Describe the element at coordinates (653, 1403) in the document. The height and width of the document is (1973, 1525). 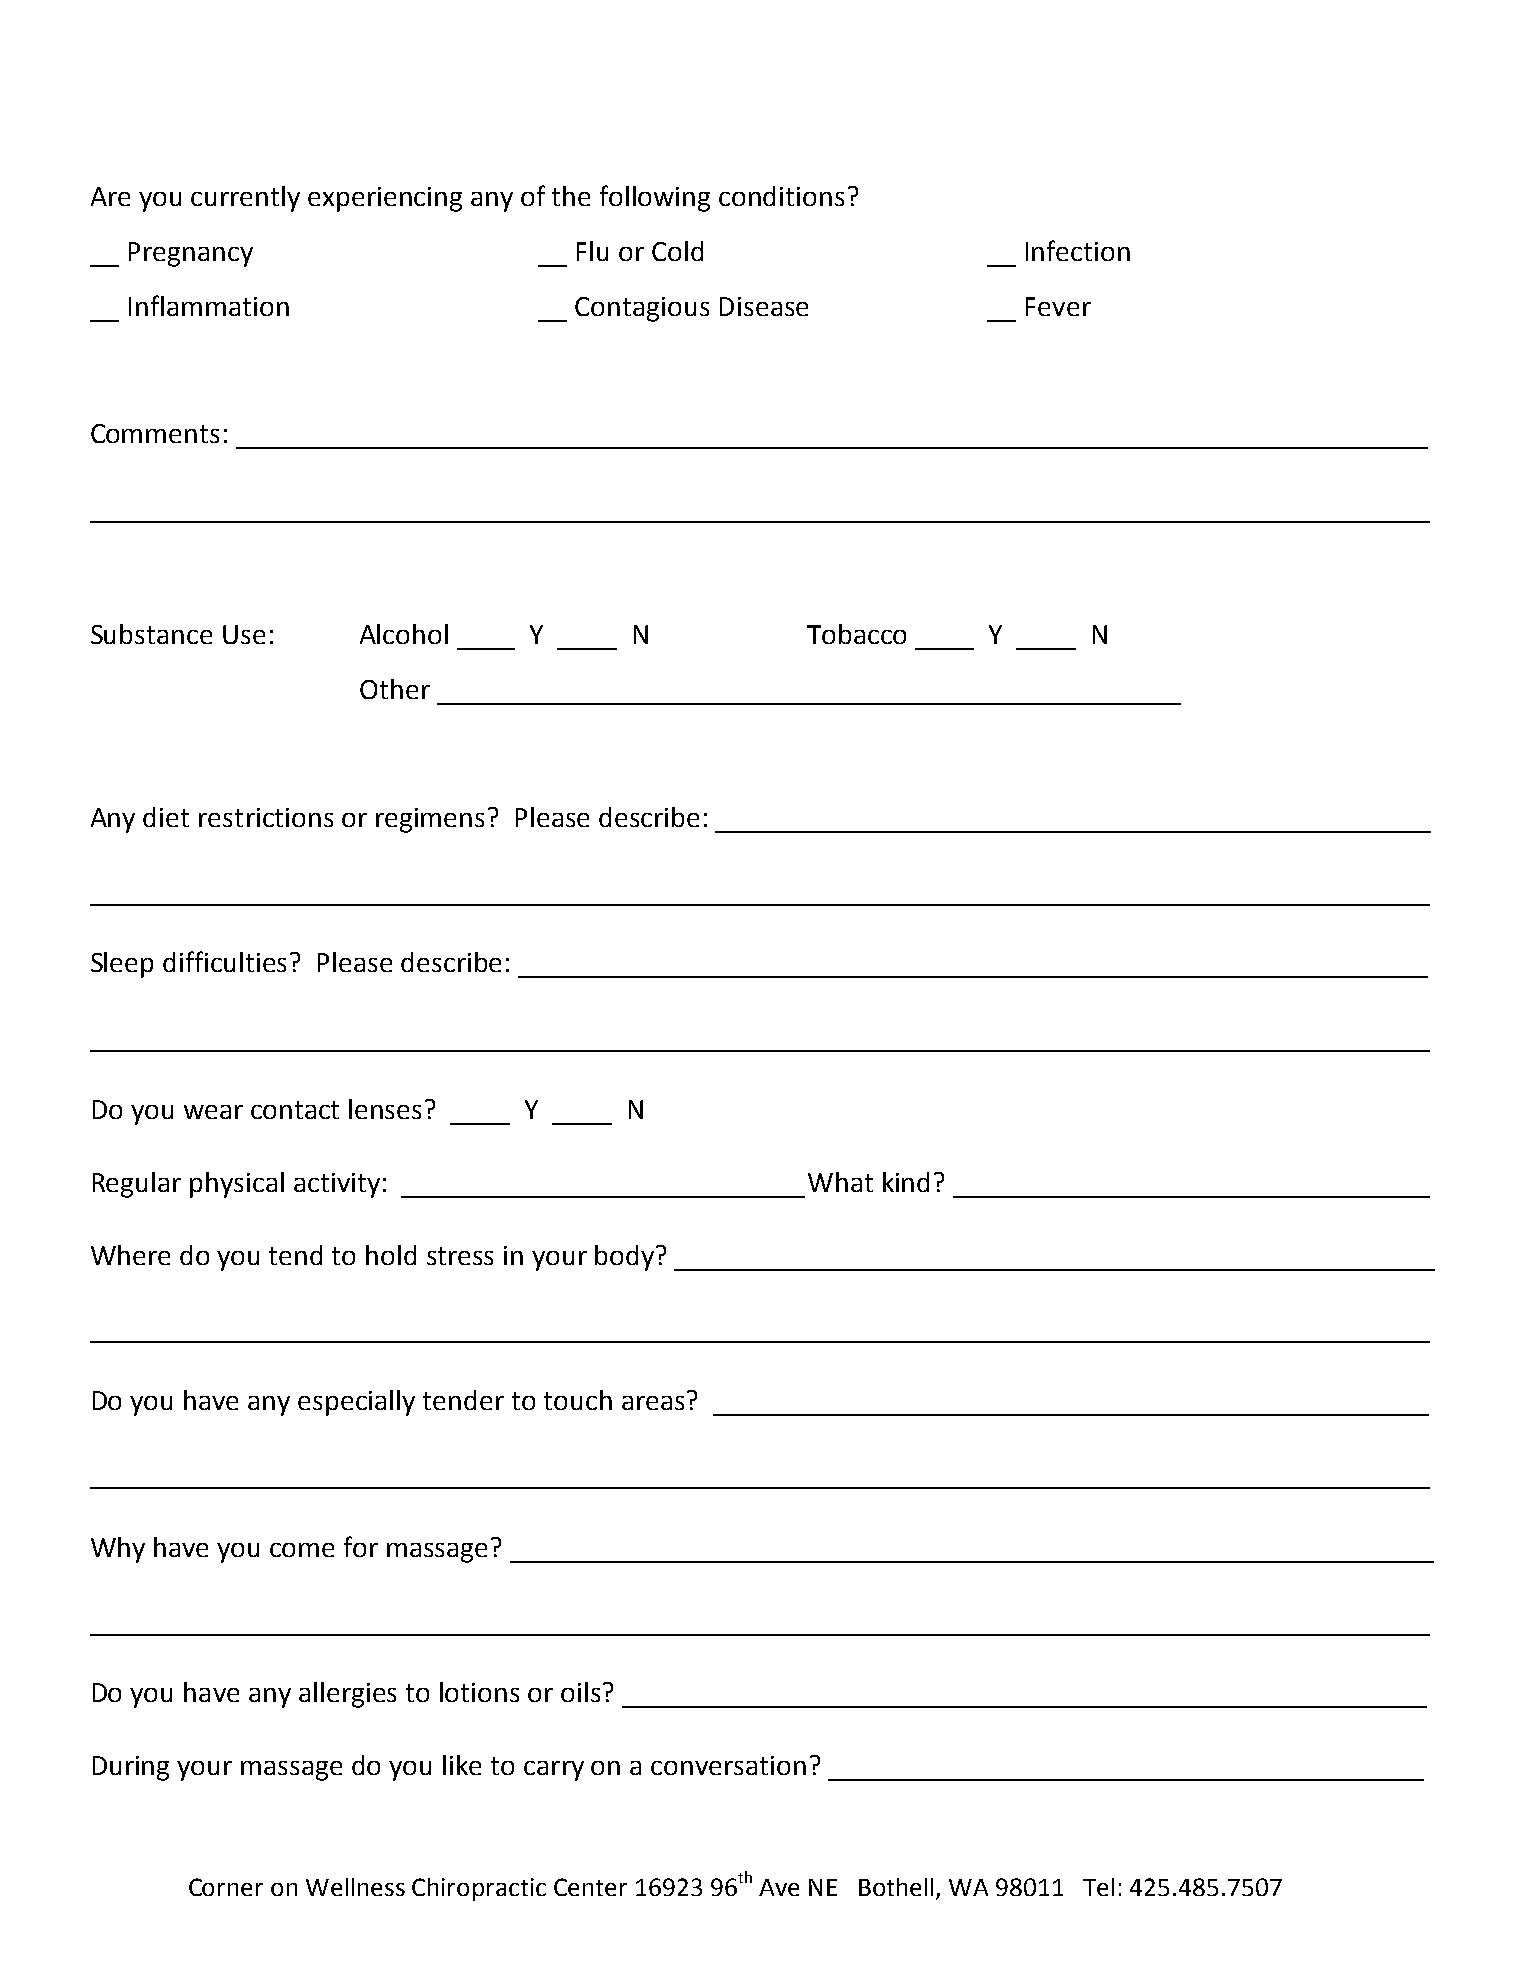
I see `areas` at that location.
